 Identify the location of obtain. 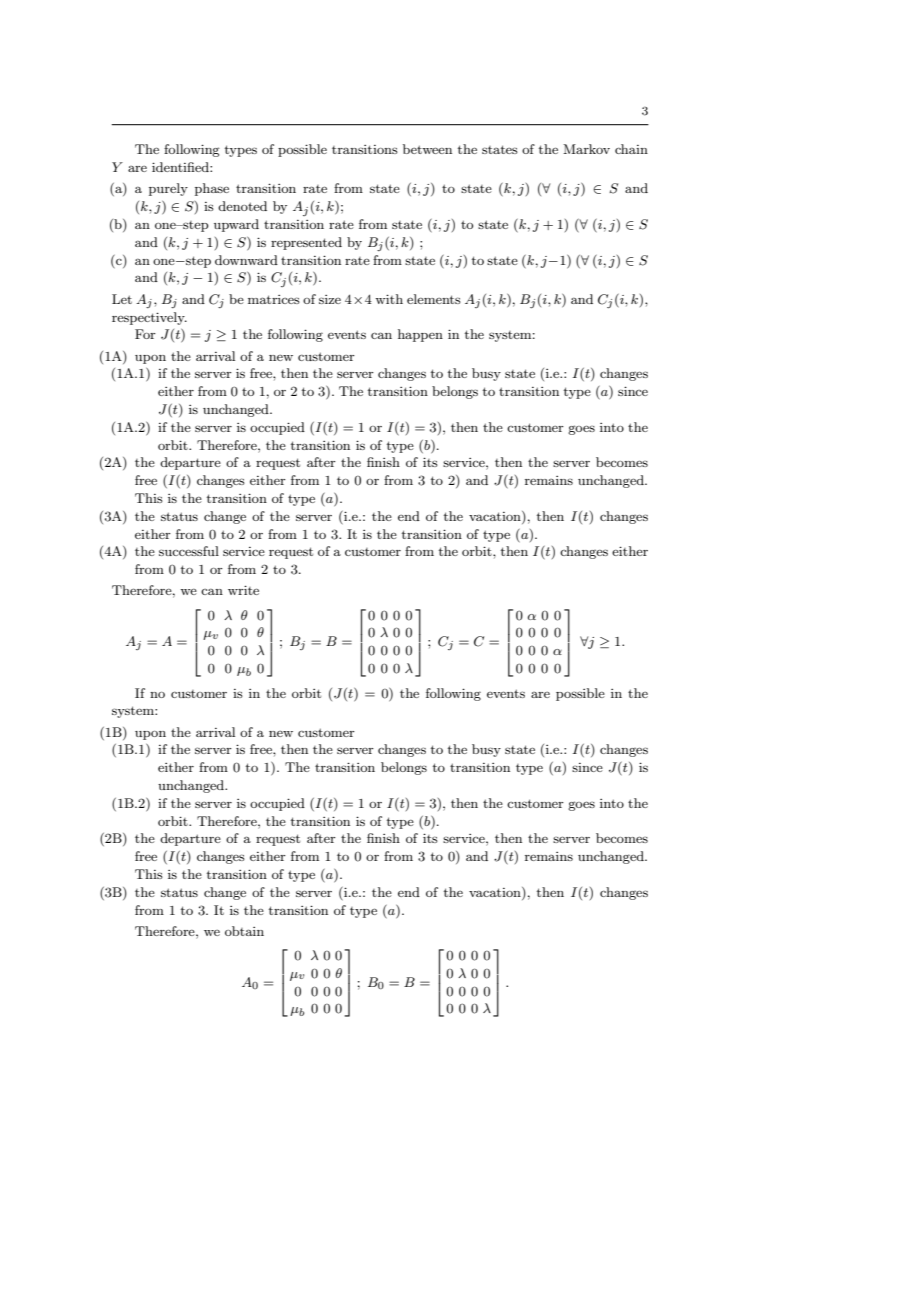
(244, 931).
